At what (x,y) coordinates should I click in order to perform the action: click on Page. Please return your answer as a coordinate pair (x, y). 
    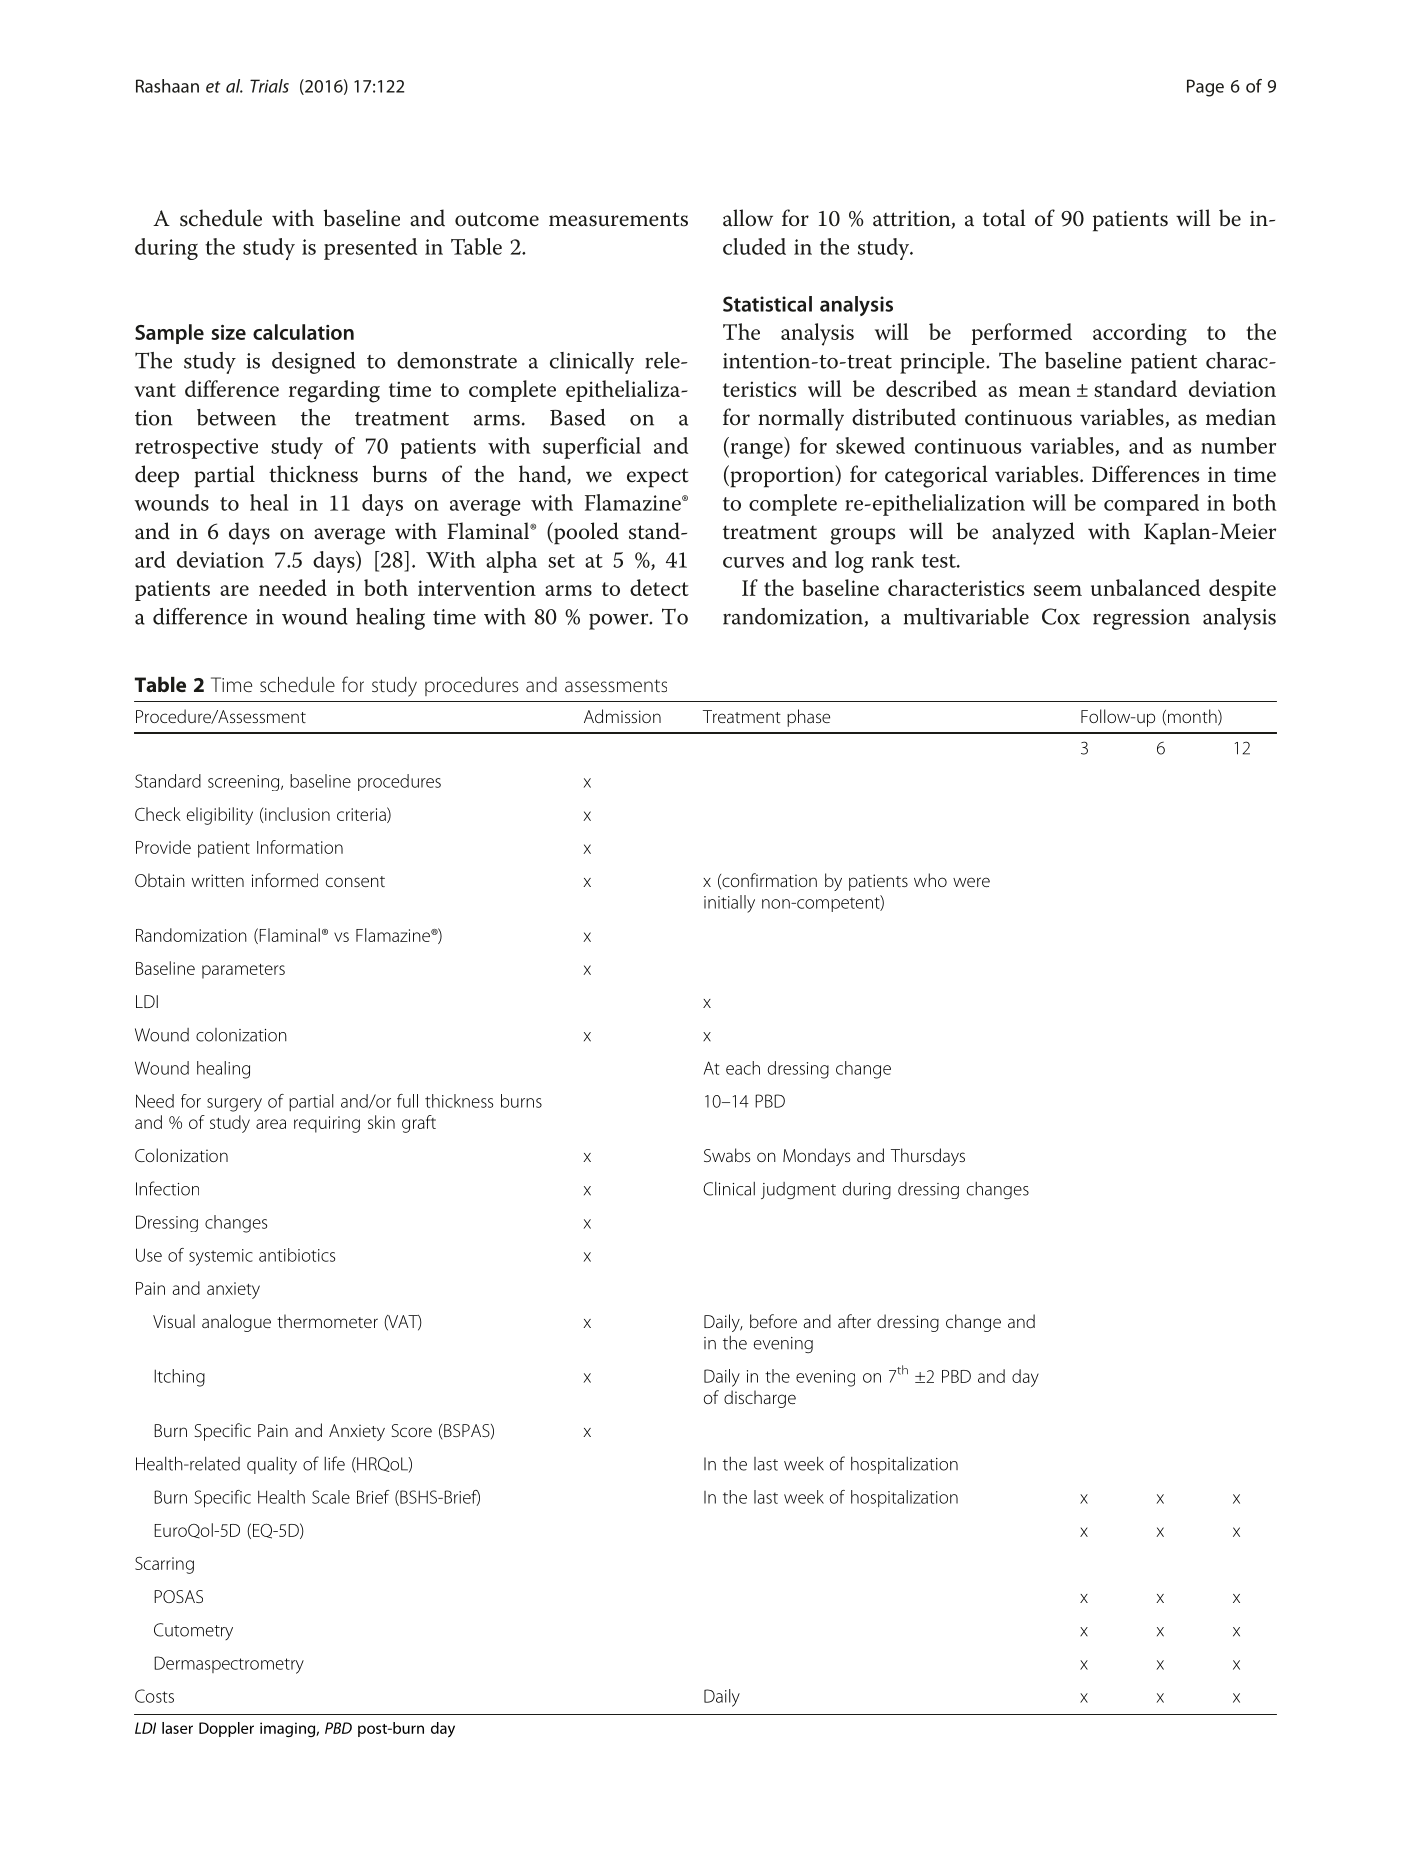
    Looking at the image, I should click on (1205, 88).
